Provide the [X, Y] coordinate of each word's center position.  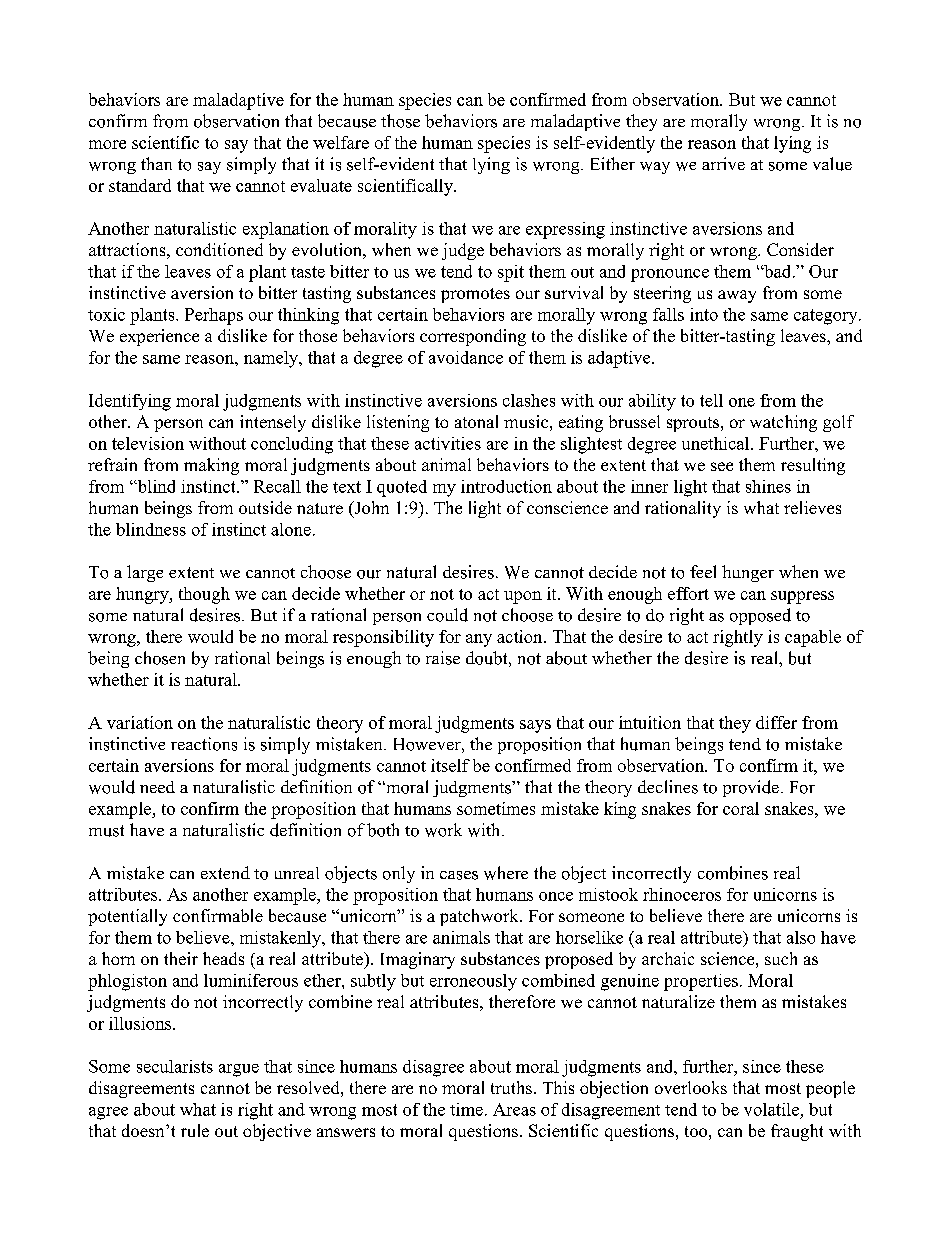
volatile [771, 1109]
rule [195, 1130]
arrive [723, 163]
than [156, 163]
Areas [514, 1109]
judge [463, 251]
